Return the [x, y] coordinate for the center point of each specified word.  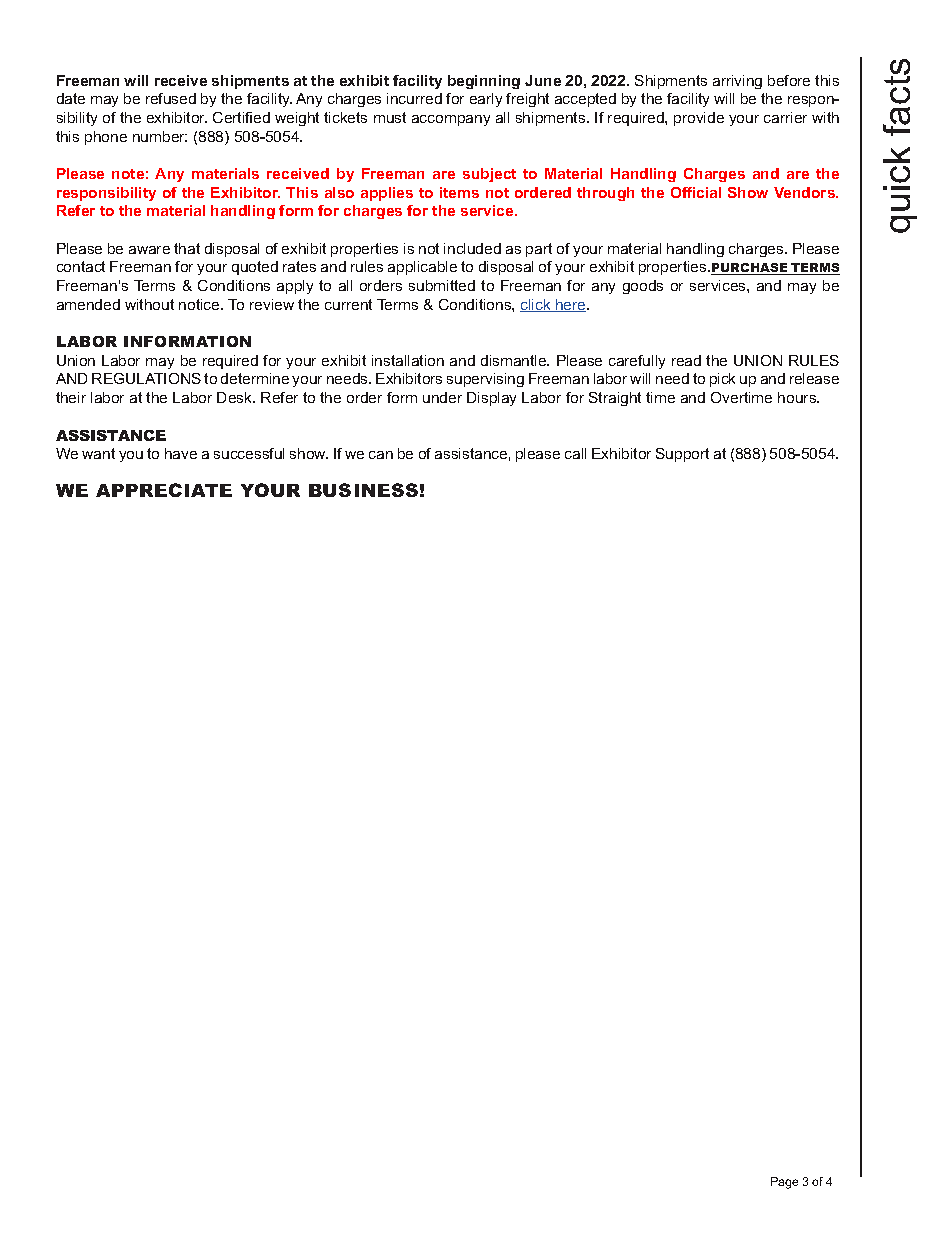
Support [682, 455]
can [381, 455]
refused [171, 98]
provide [699, 119]
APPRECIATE [164, 490]
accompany [451, 120]
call [575, 453]
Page [784, 1183]
